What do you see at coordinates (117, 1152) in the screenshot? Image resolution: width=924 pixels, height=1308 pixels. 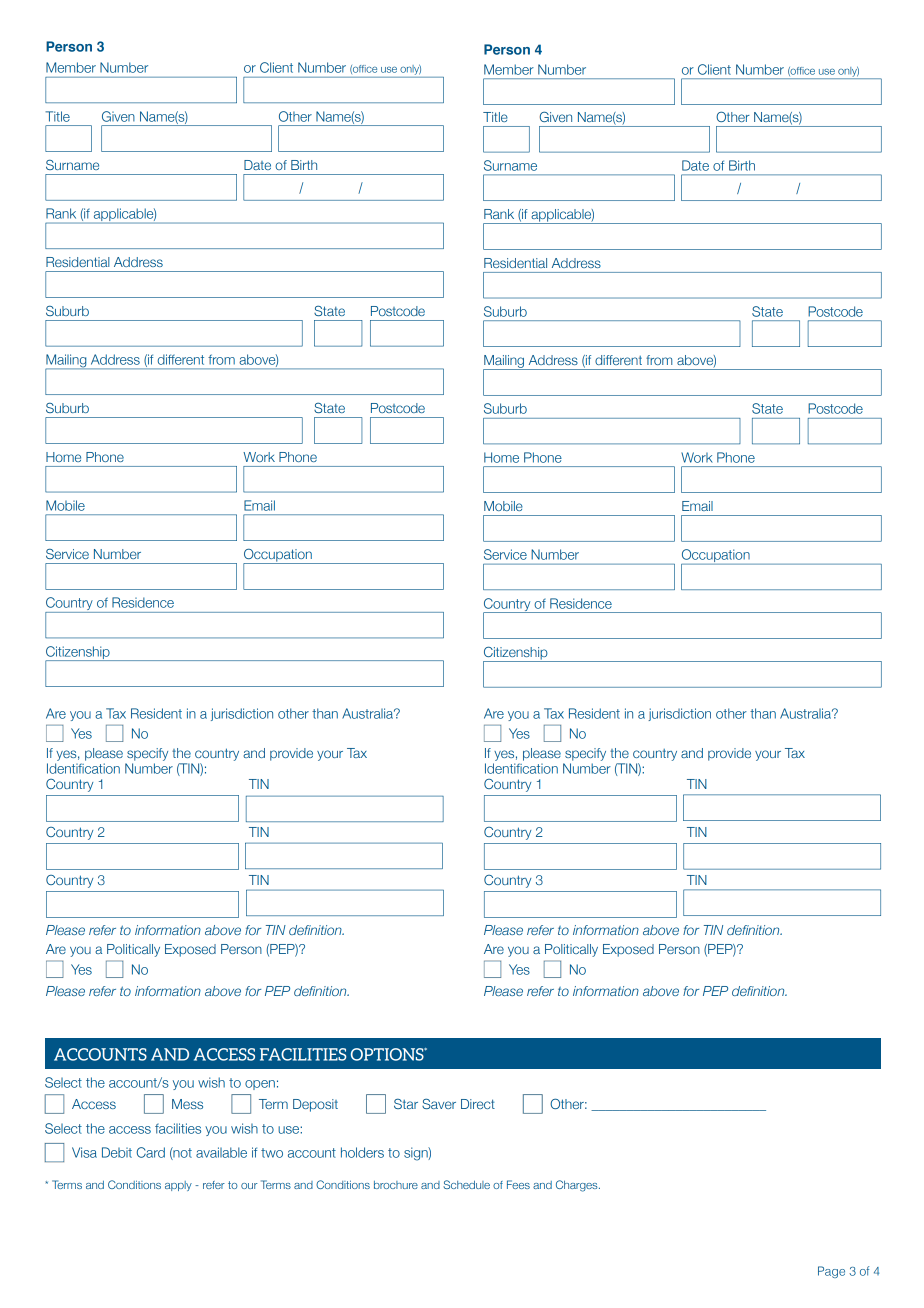 I see `Debit` at bounding box center [117, 1152].
